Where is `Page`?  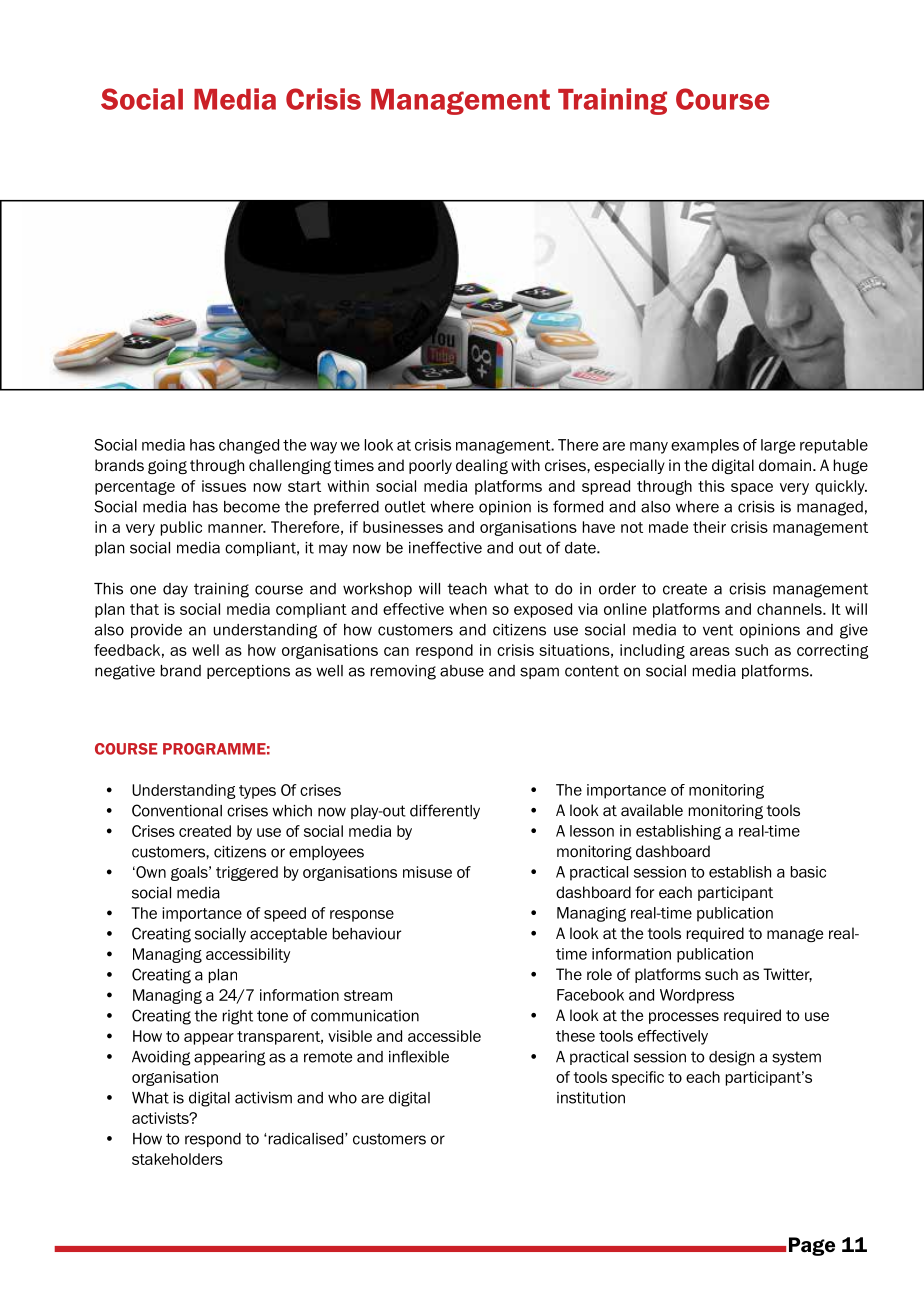
Page is located at coordinates (812, 1246).
